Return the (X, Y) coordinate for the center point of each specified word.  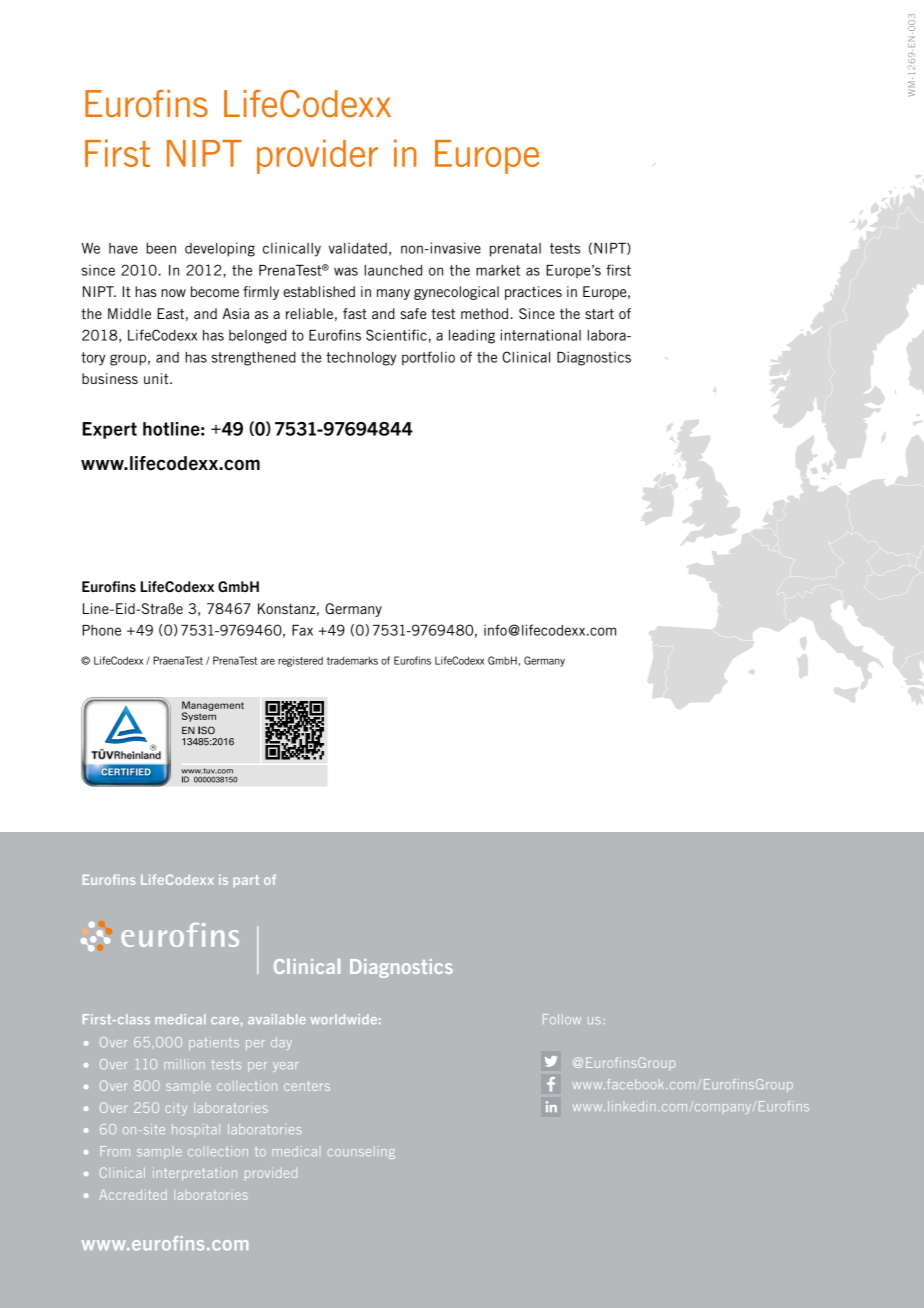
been (161, 248)
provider (317, 156)
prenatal (515, 250)
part (246, 881)
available (277, 1019)
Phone (101, 630)
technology (361, 359)
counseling (361, 1152)
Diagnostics (594, 358)
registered (300, 661)
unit (157, 378)
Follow (562, 1019)
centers (307, 1086)
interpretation (195, 1174)
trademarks (352, 660)
